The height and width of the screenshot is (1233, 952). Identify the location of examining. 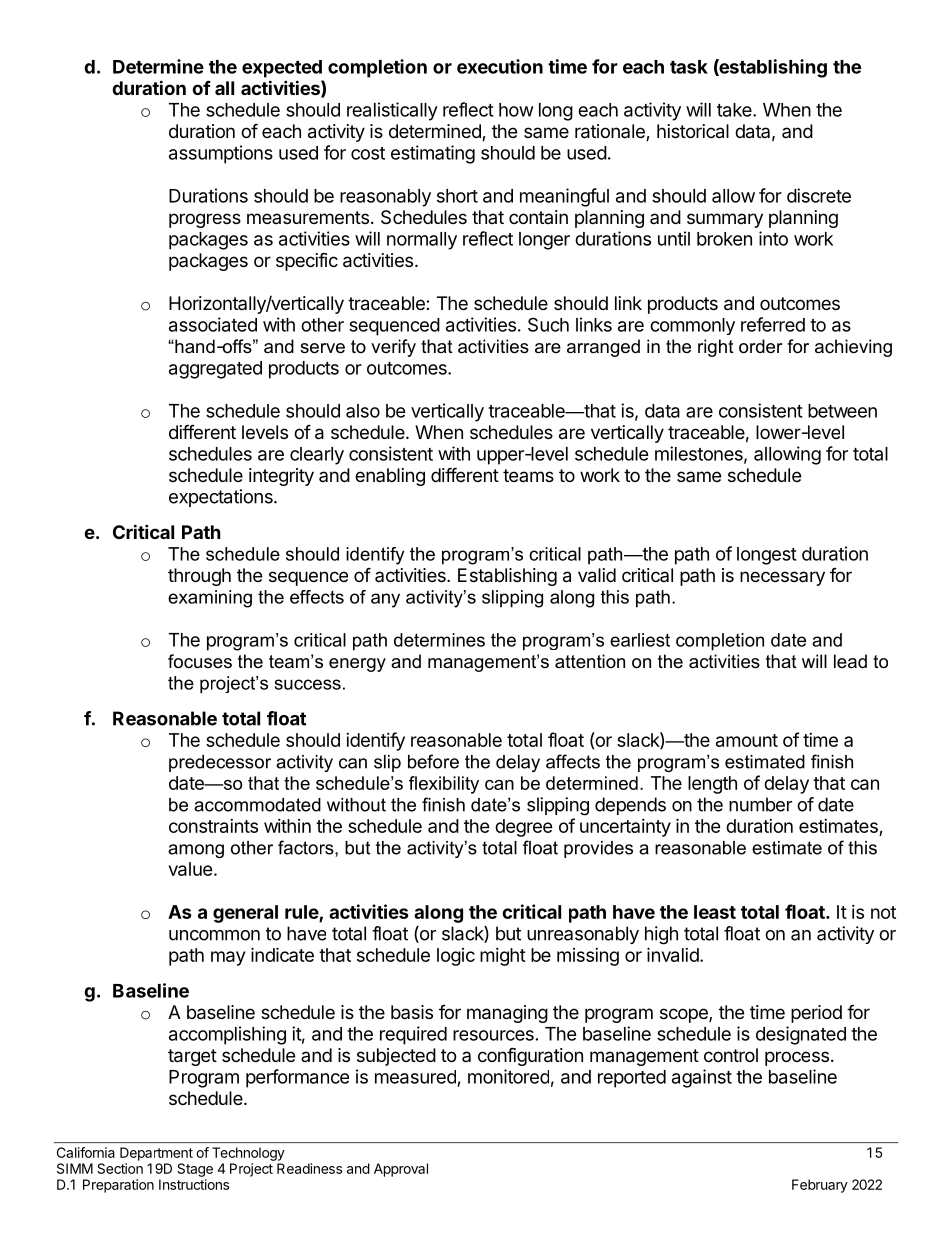
(210, 599).
